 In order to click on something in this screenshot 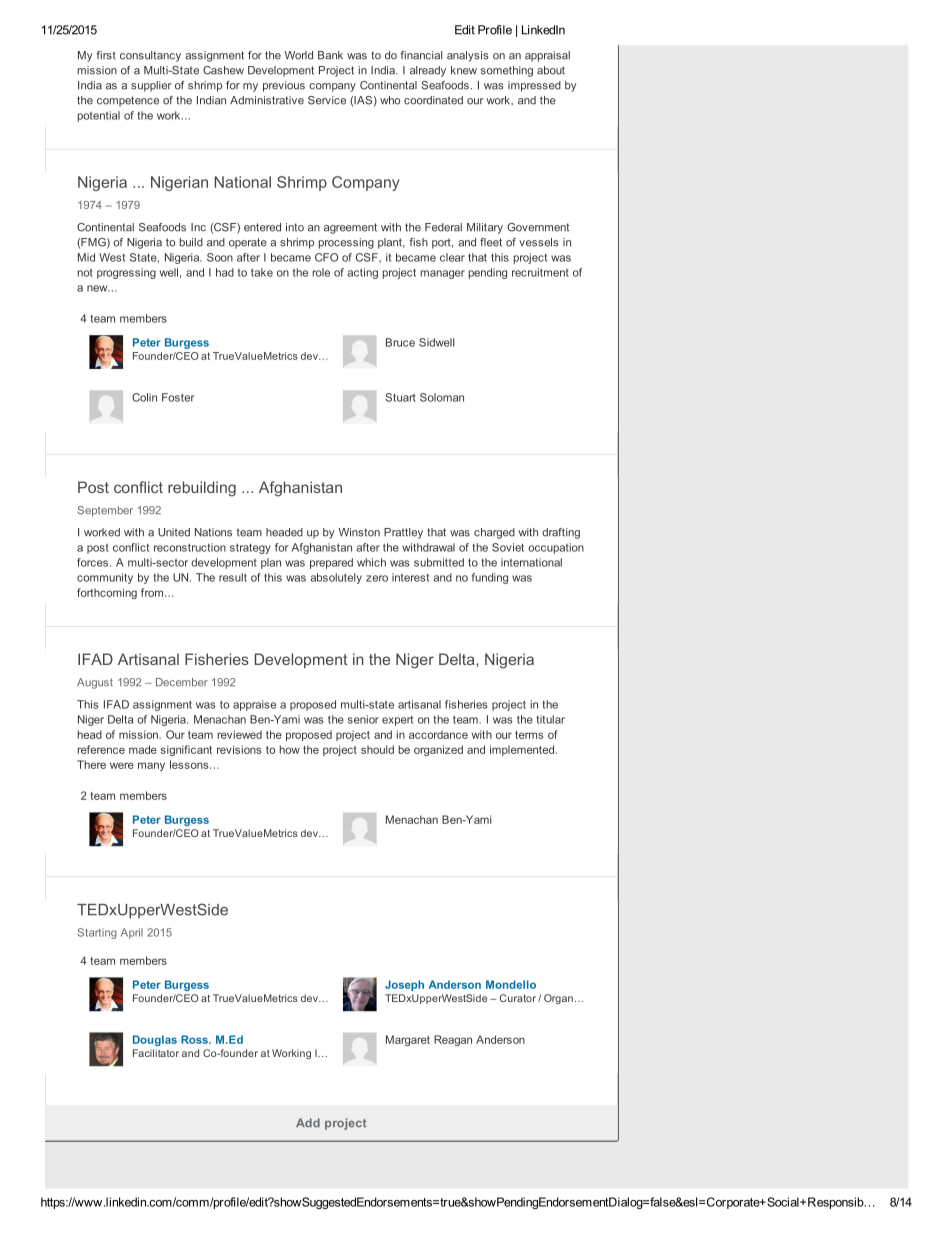, I will do `click(507, 71)`.
